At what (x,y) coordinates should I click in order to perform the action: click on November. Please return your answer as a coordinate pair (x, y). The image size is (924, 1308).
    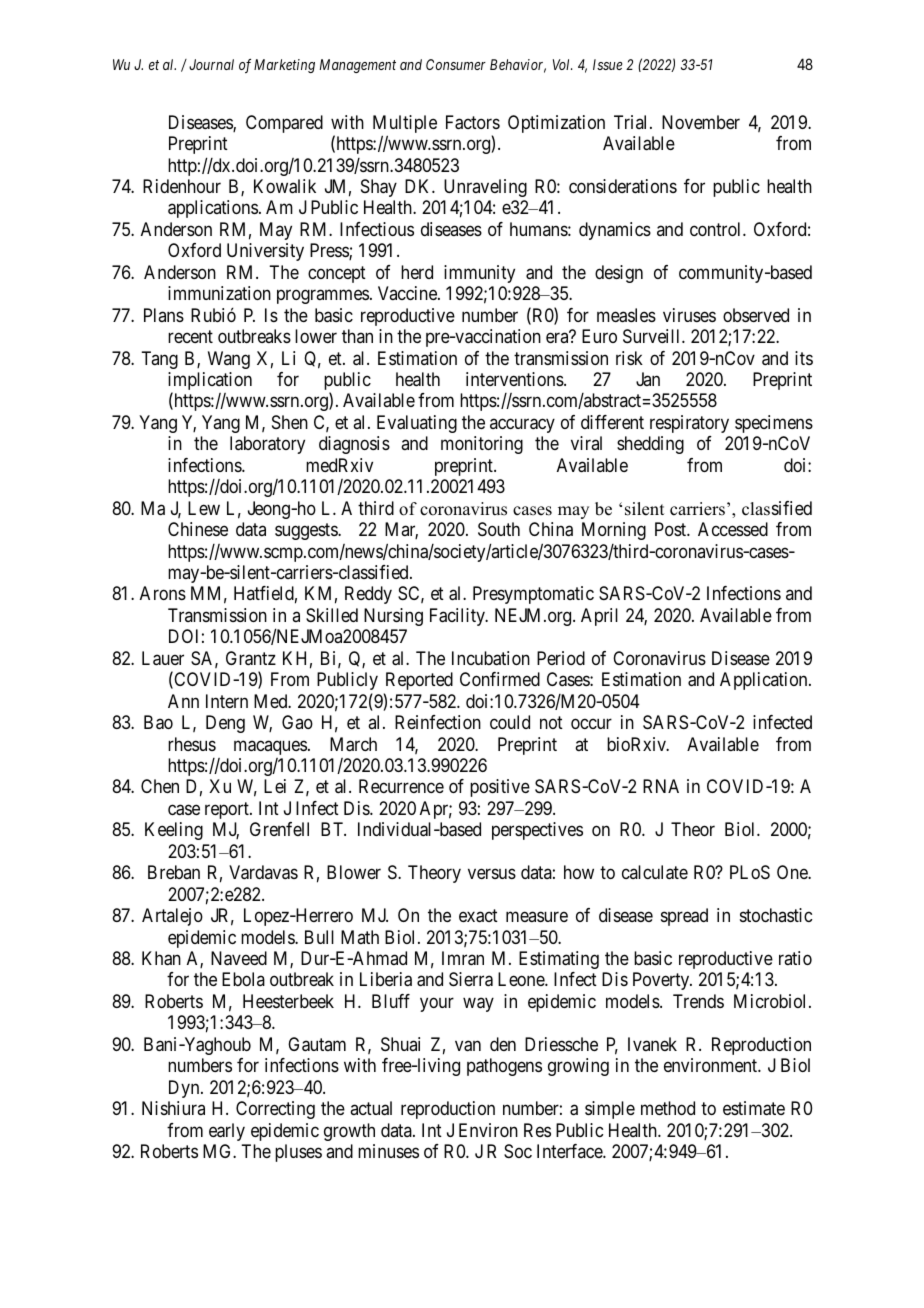
    Looking at the image, I should click on (701, 122).
